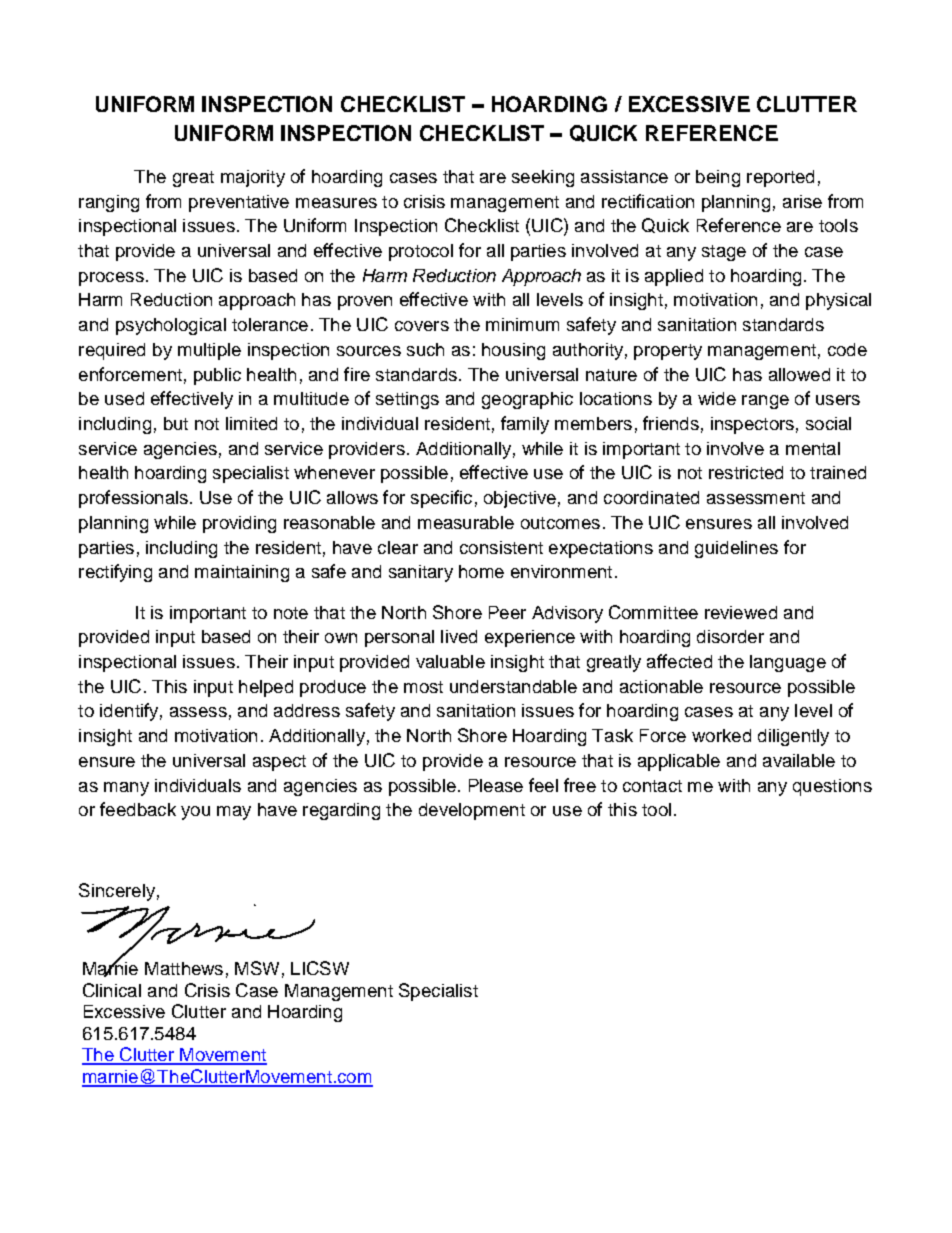 This document has width=952, height=1233. Describe the element at coordinates (765, 402) in the document. I see `range` at that location.
